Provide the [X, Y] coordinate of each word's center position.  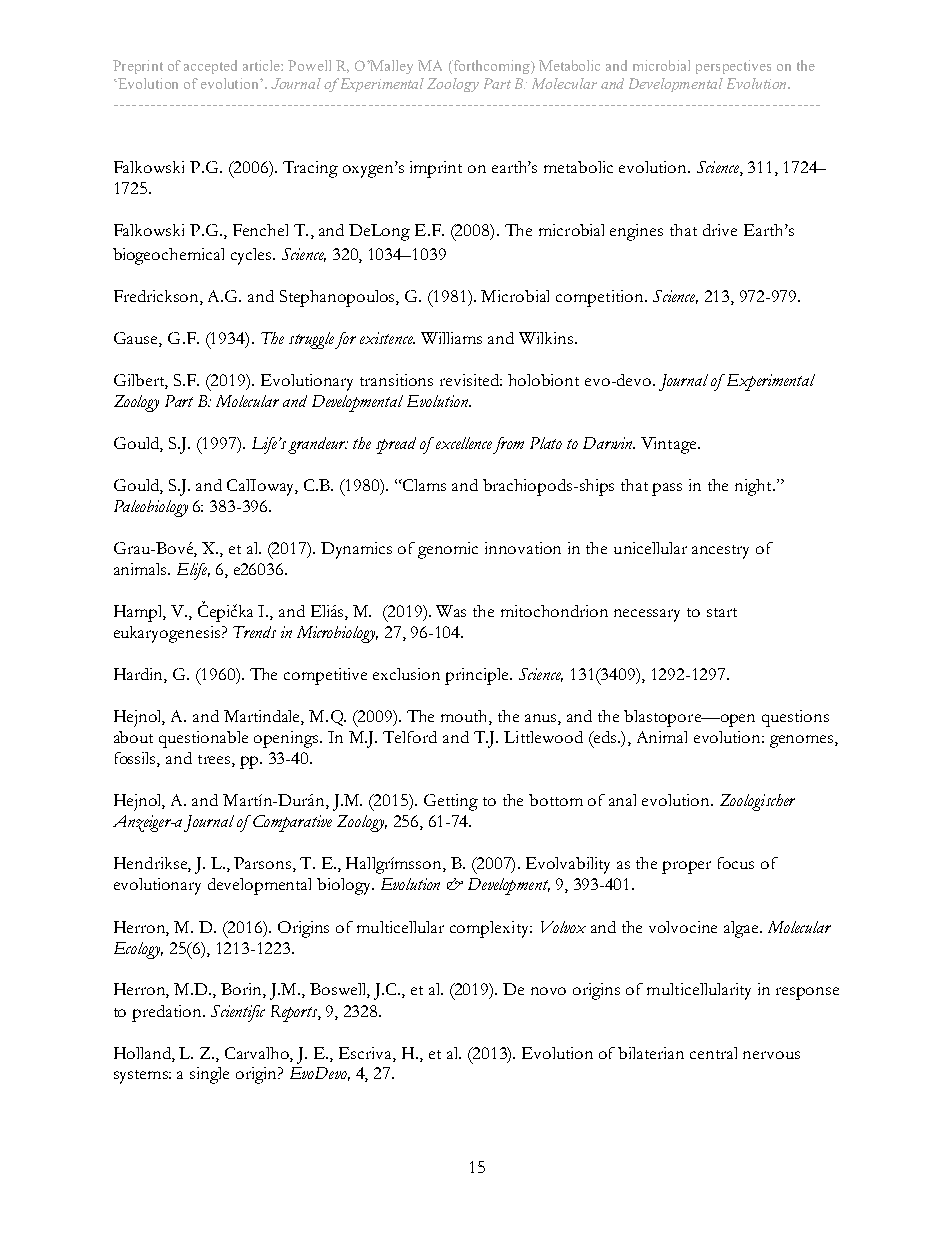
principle [478, 676]
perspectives [733, 67]
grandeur [318, 445]
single [209, 1075]
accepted [210, 67]
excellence [464, 443]
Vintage [670, 445]
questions [795, 718]
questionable [203, 739]
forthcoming [491, 67]
